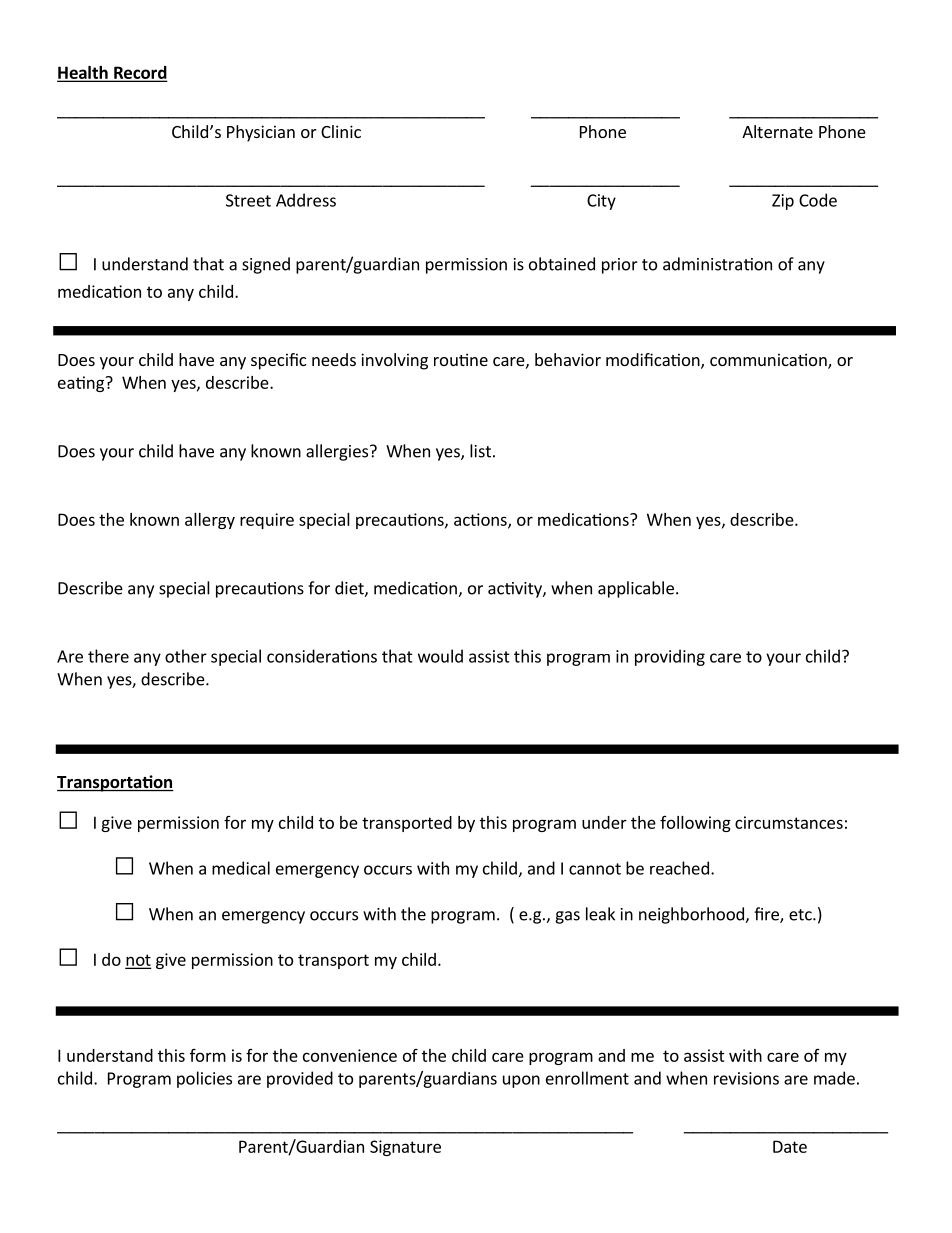 This screenshot has height=1233, width=952. What do you see at coordinates (567, 917) in the screenshot?
I see `gas` at bounding box center [567, 917].
